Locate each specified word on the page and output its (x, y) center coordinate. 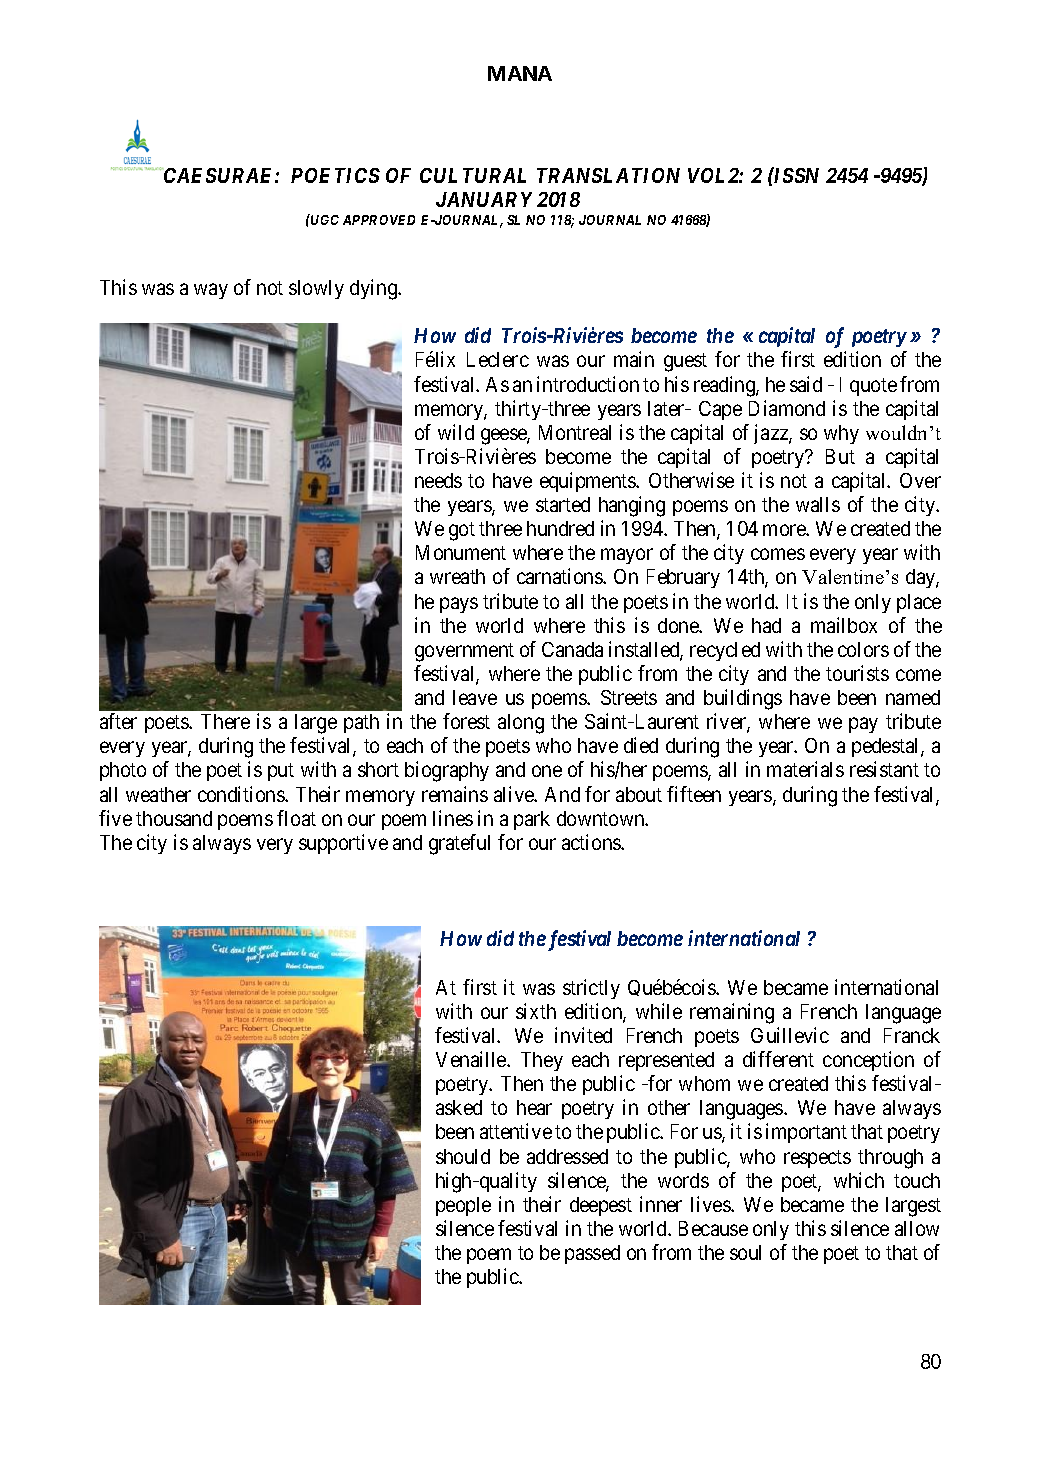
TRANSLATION (608, 175)
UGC (324, 219)
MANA (520, 73)
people (463, 1206)
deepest (601, 1206)
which (859, 1180)
